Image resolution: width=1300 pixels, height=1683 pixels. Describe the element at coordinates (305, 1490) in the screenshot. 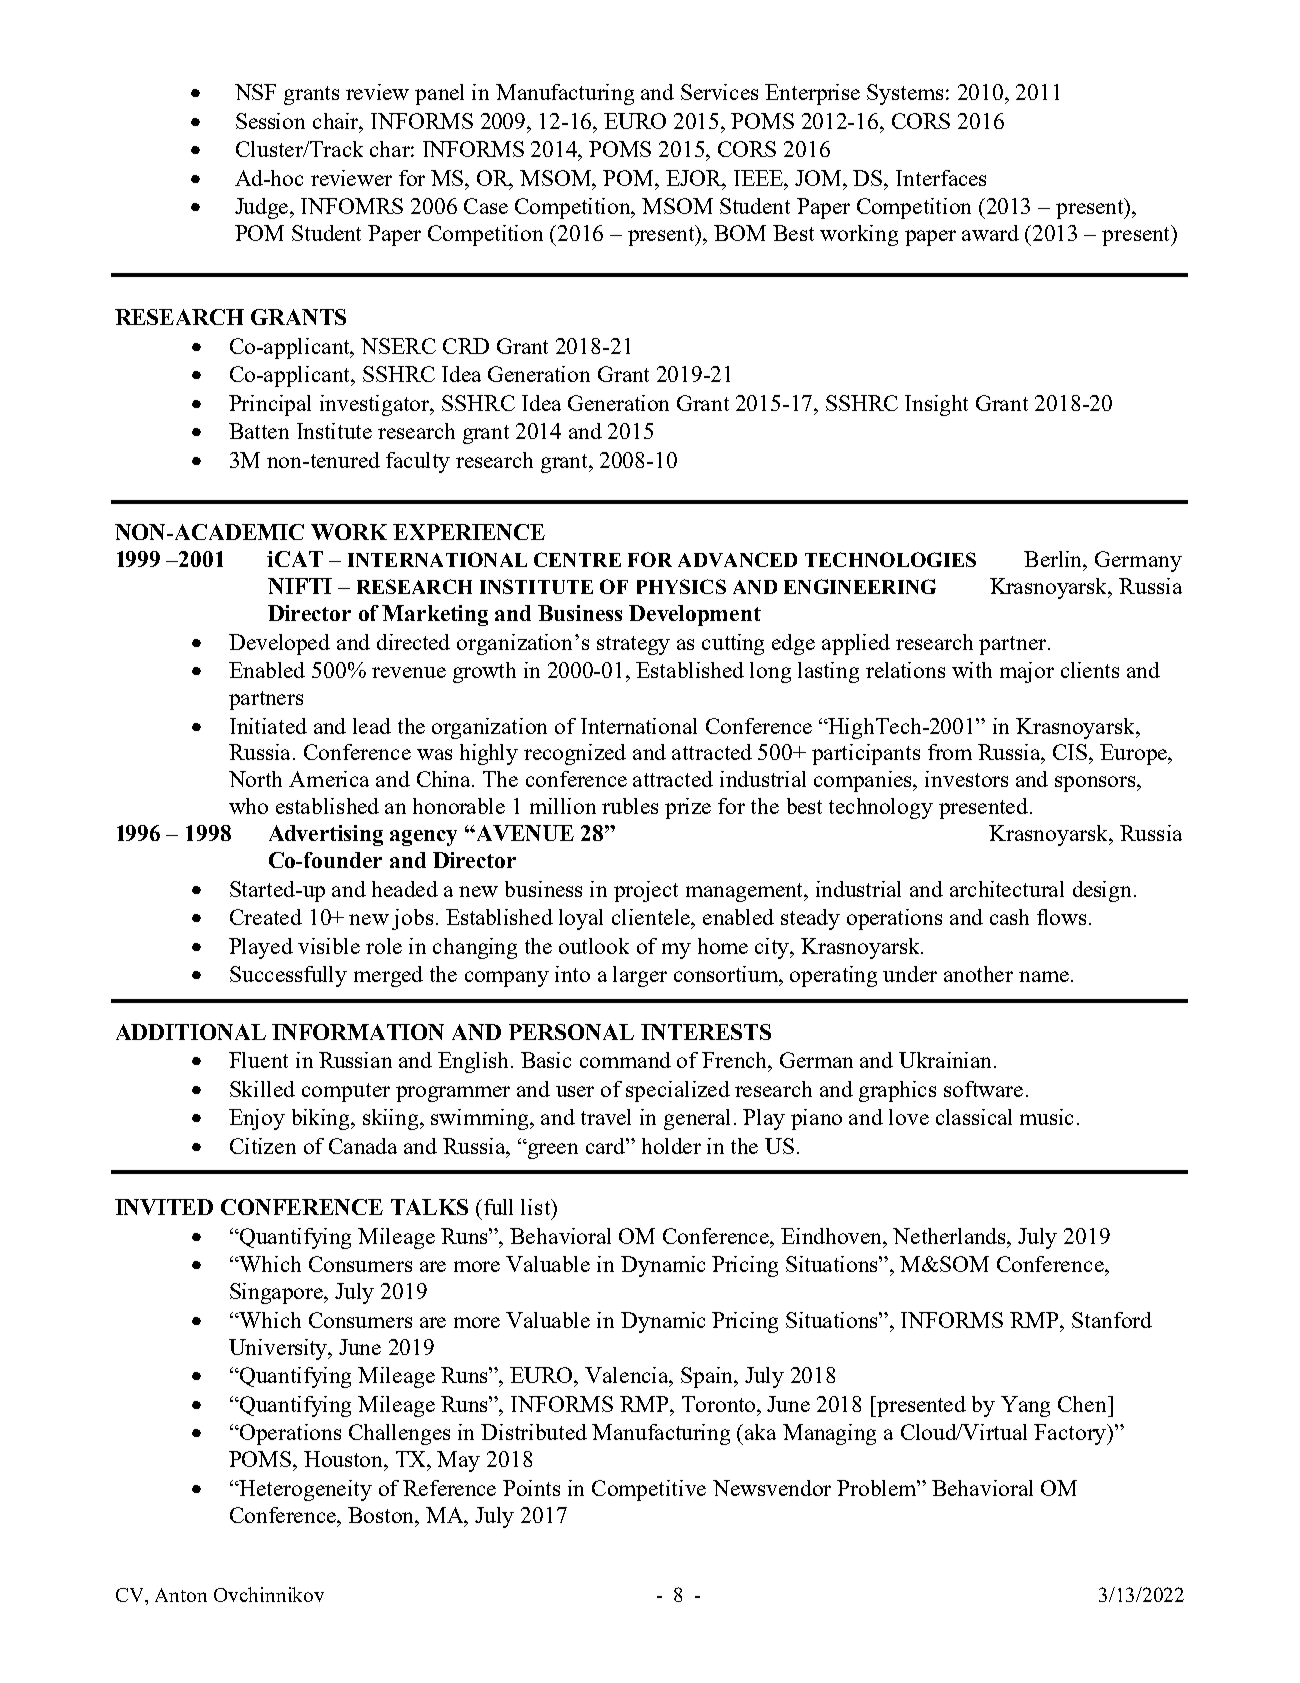

I see `Heterogeneity` at that location.
